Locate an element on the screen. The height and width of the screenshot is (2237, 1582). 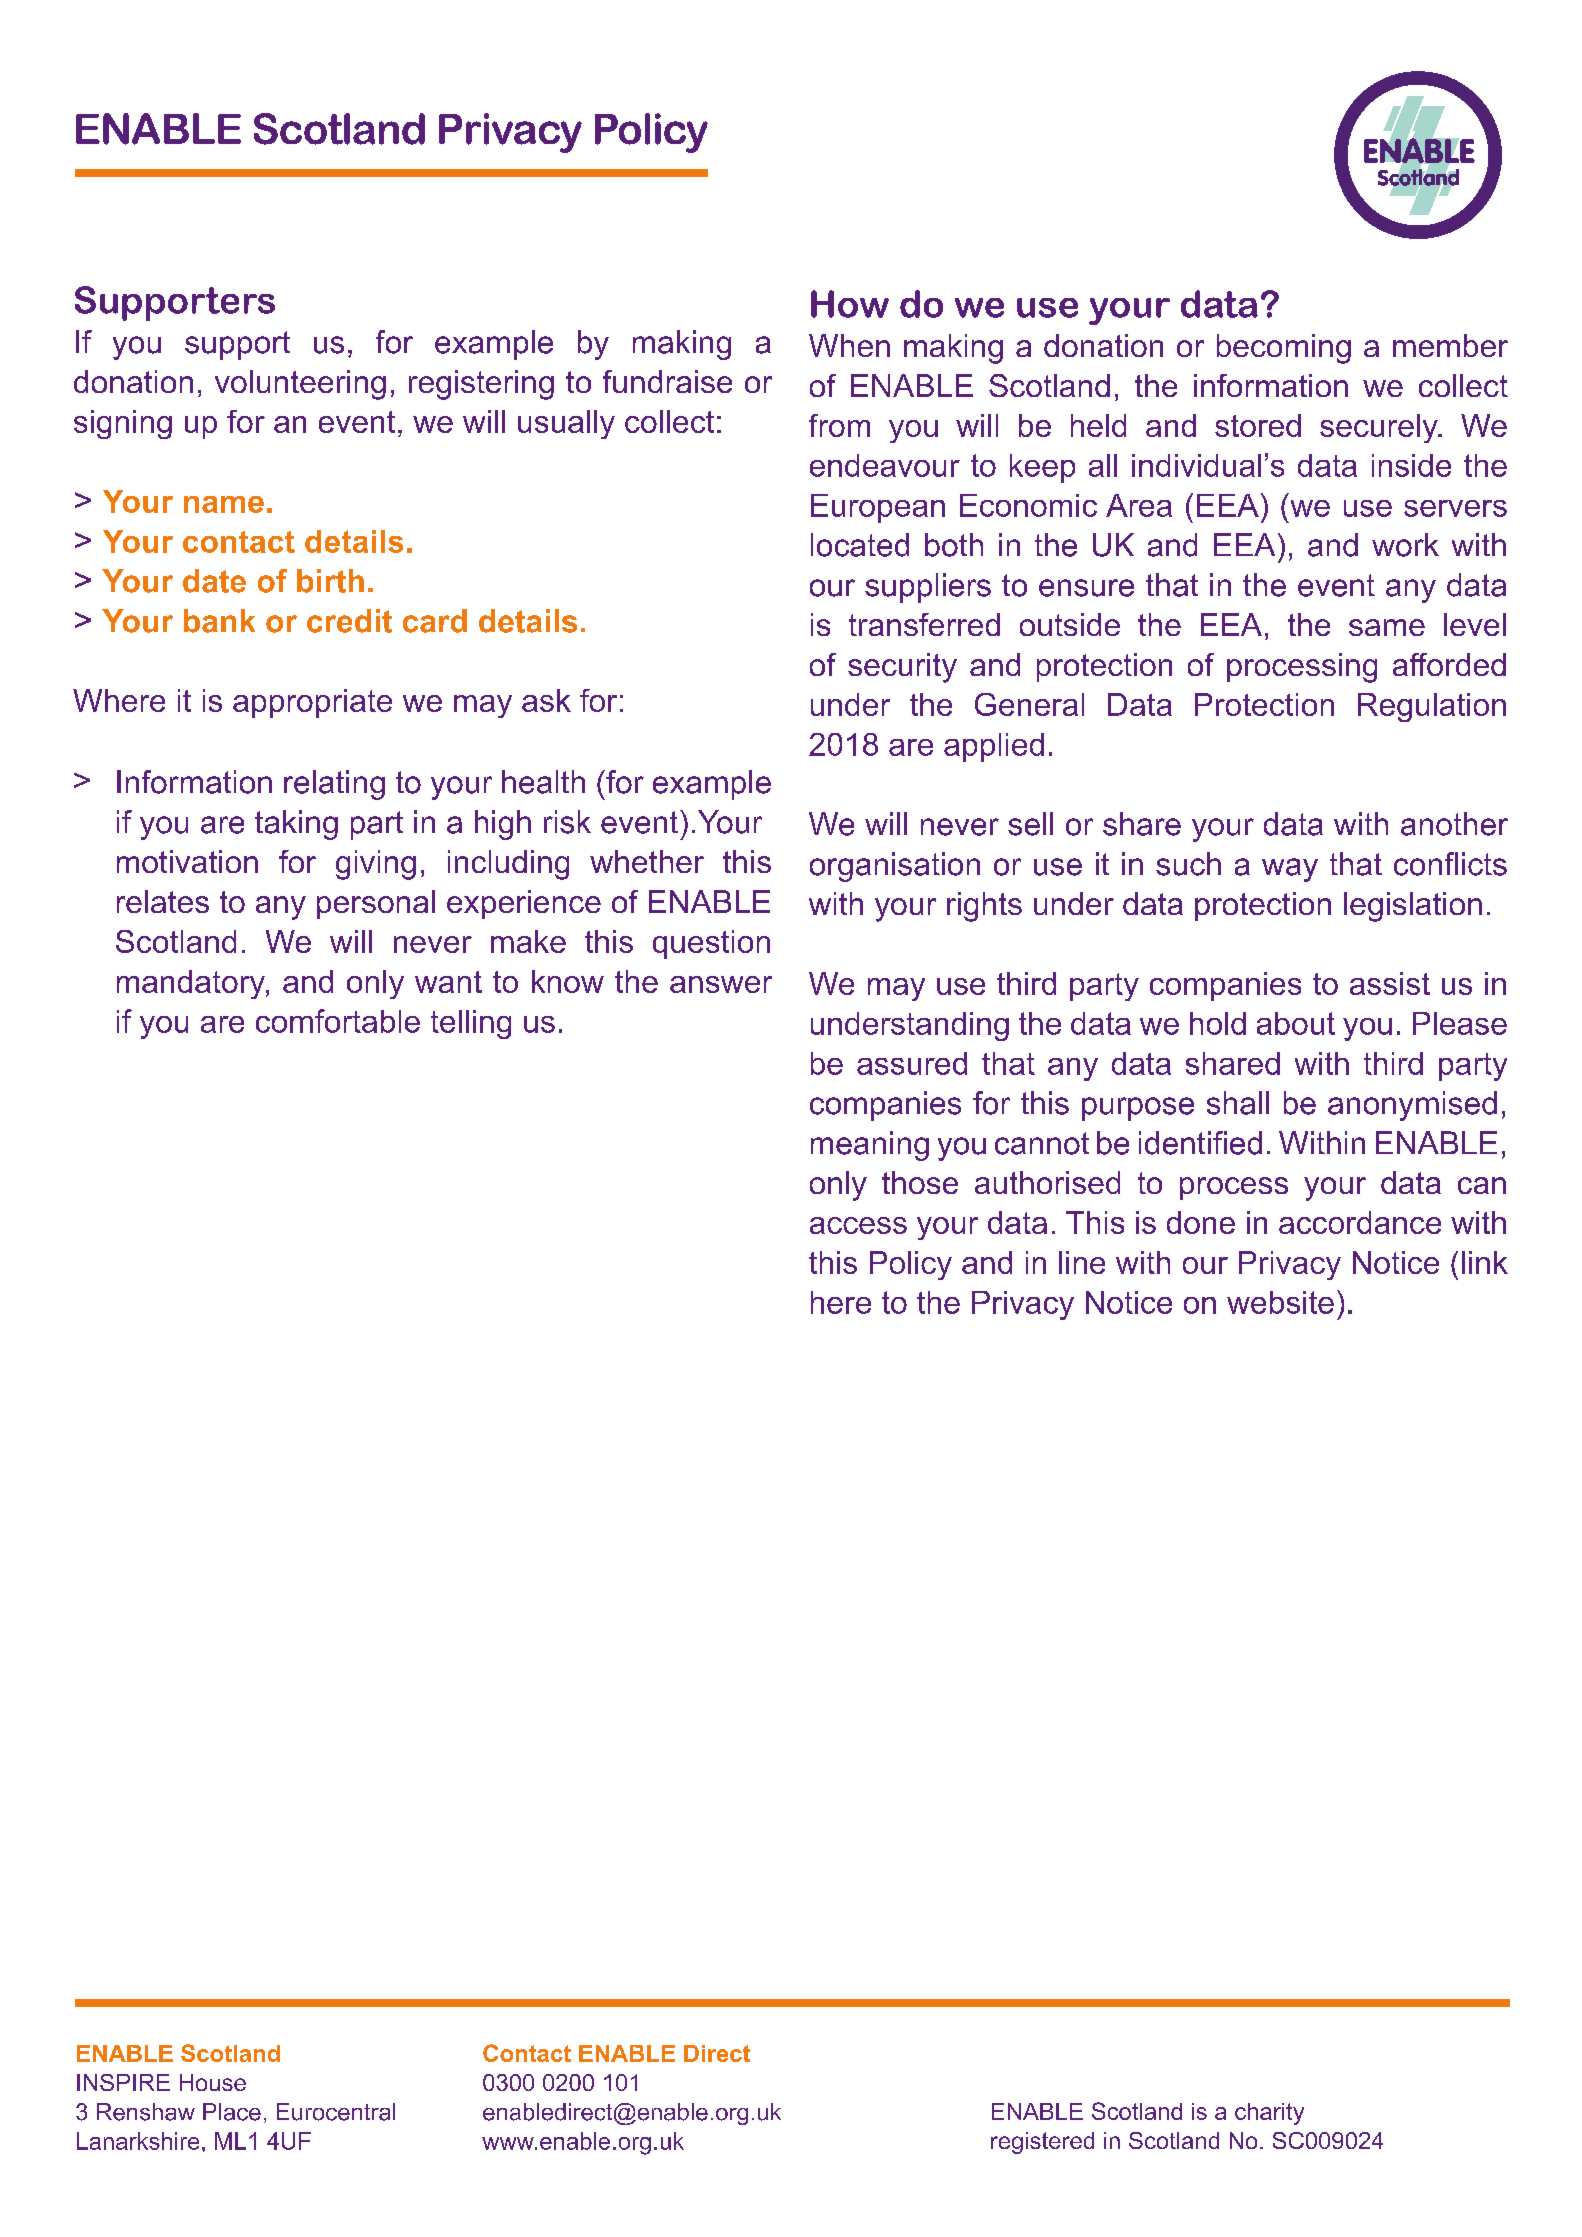
comfortable is located at coordinates (338, 1021).
